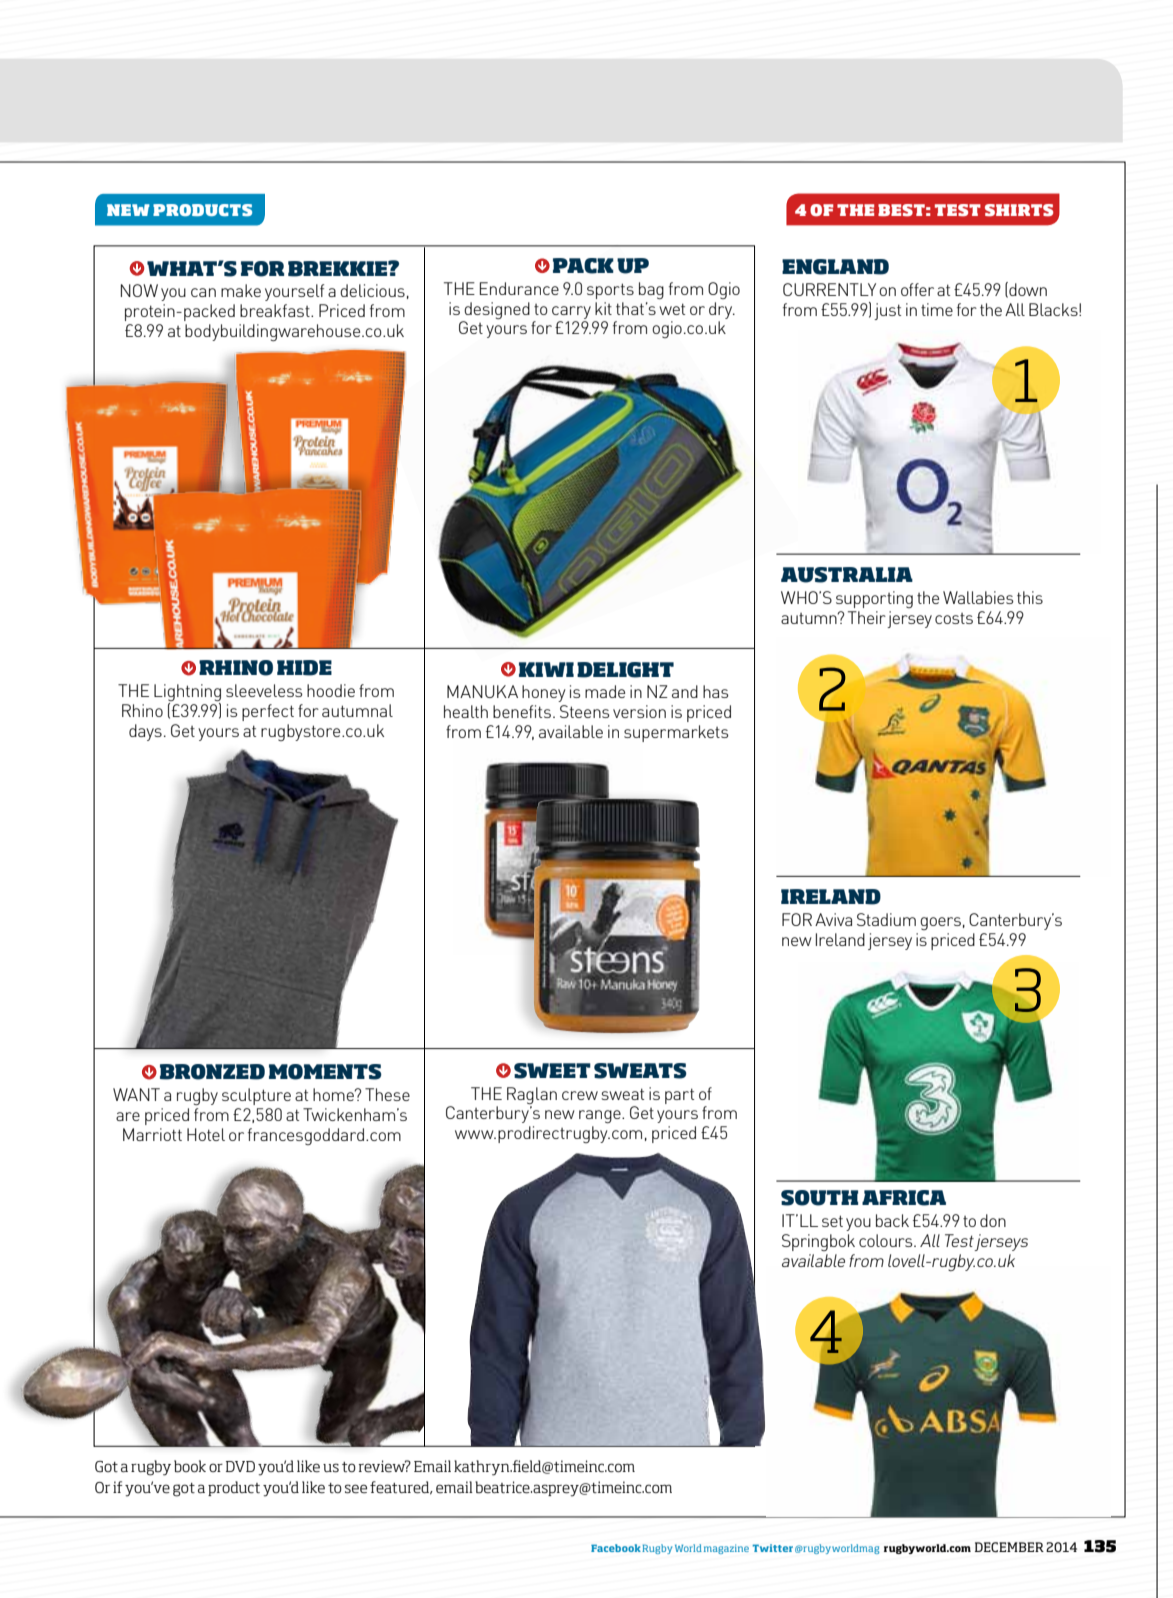 This screenshot has height=1598, width=1173. What do you see at coordinates (206, 1134) in the screenshot?
I see `Hotel` at bounding box center [206, 1134].
